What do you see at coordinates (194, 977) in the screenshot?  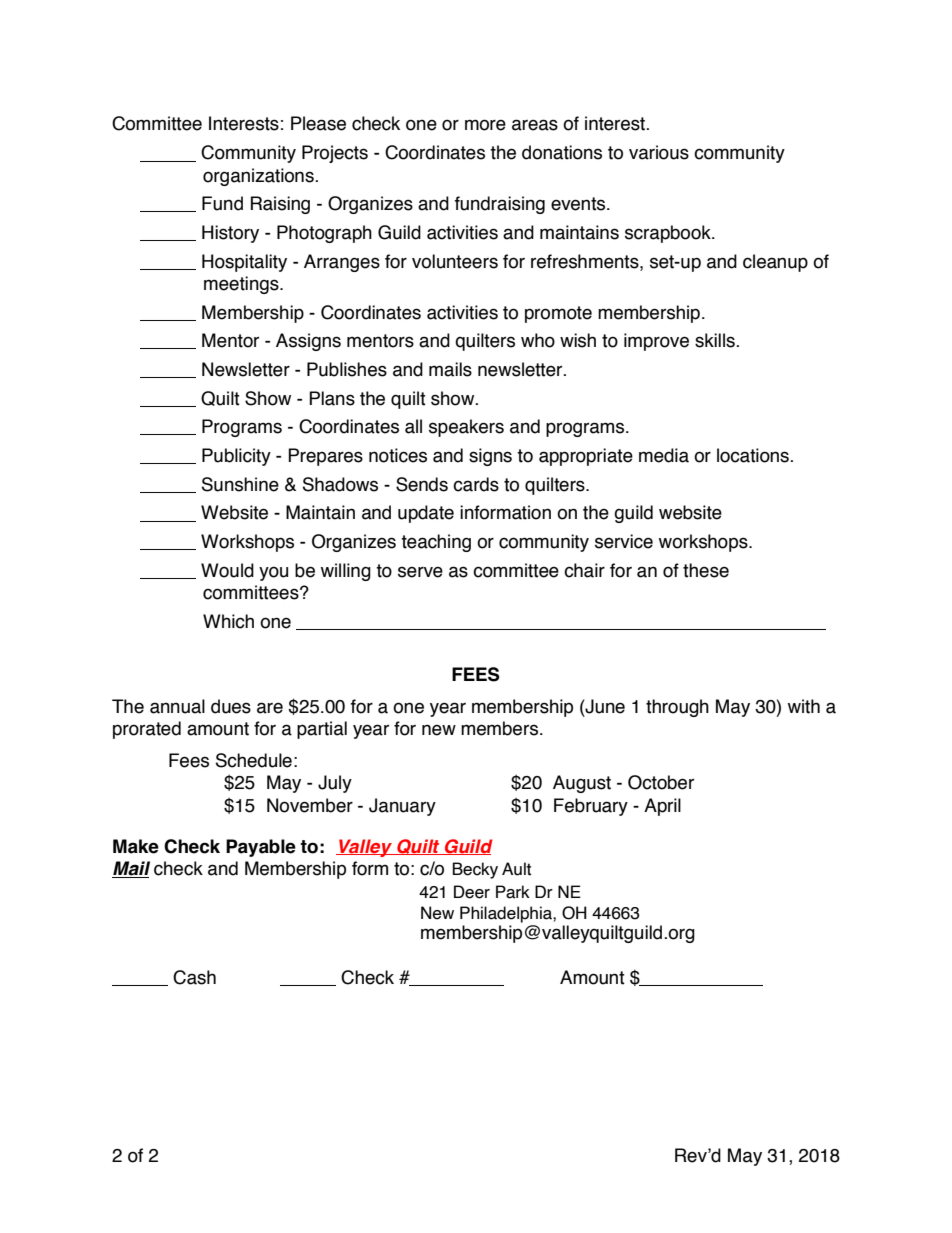 I see `Cash` at bounding box center [194, 977].
